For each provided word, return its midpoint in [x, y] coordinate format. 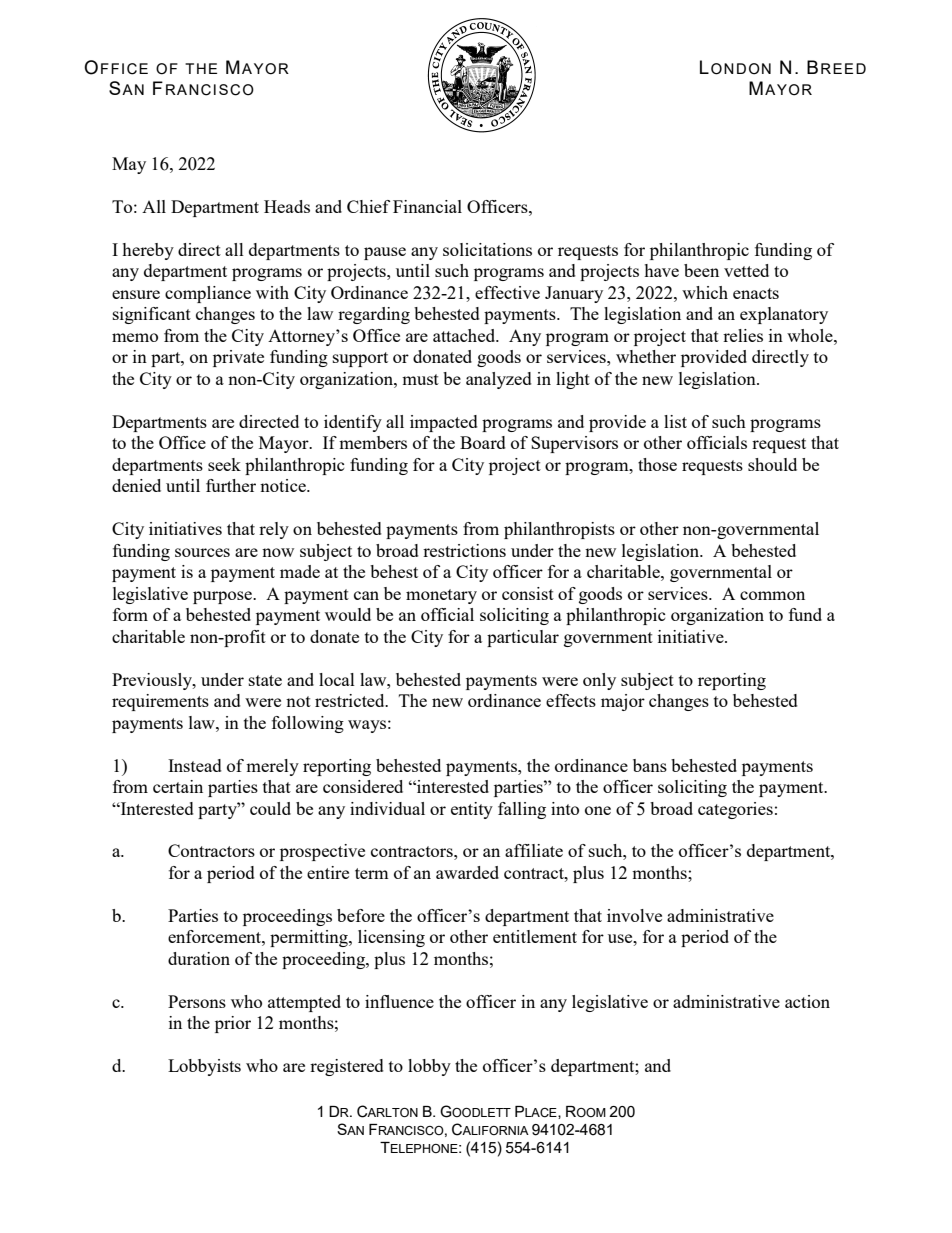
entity [472, 810]
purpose [223, 597]
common [772, 595]
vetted [746, 270]
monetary [441, 596]
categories [735, 810]
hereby [148, 251]
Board [483, 442]
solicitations [487, 249]
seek [224, 464]
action [807, 1001]
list [675, 421]
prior [233, 1024]
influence [399, 1001]
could [270, 808]
